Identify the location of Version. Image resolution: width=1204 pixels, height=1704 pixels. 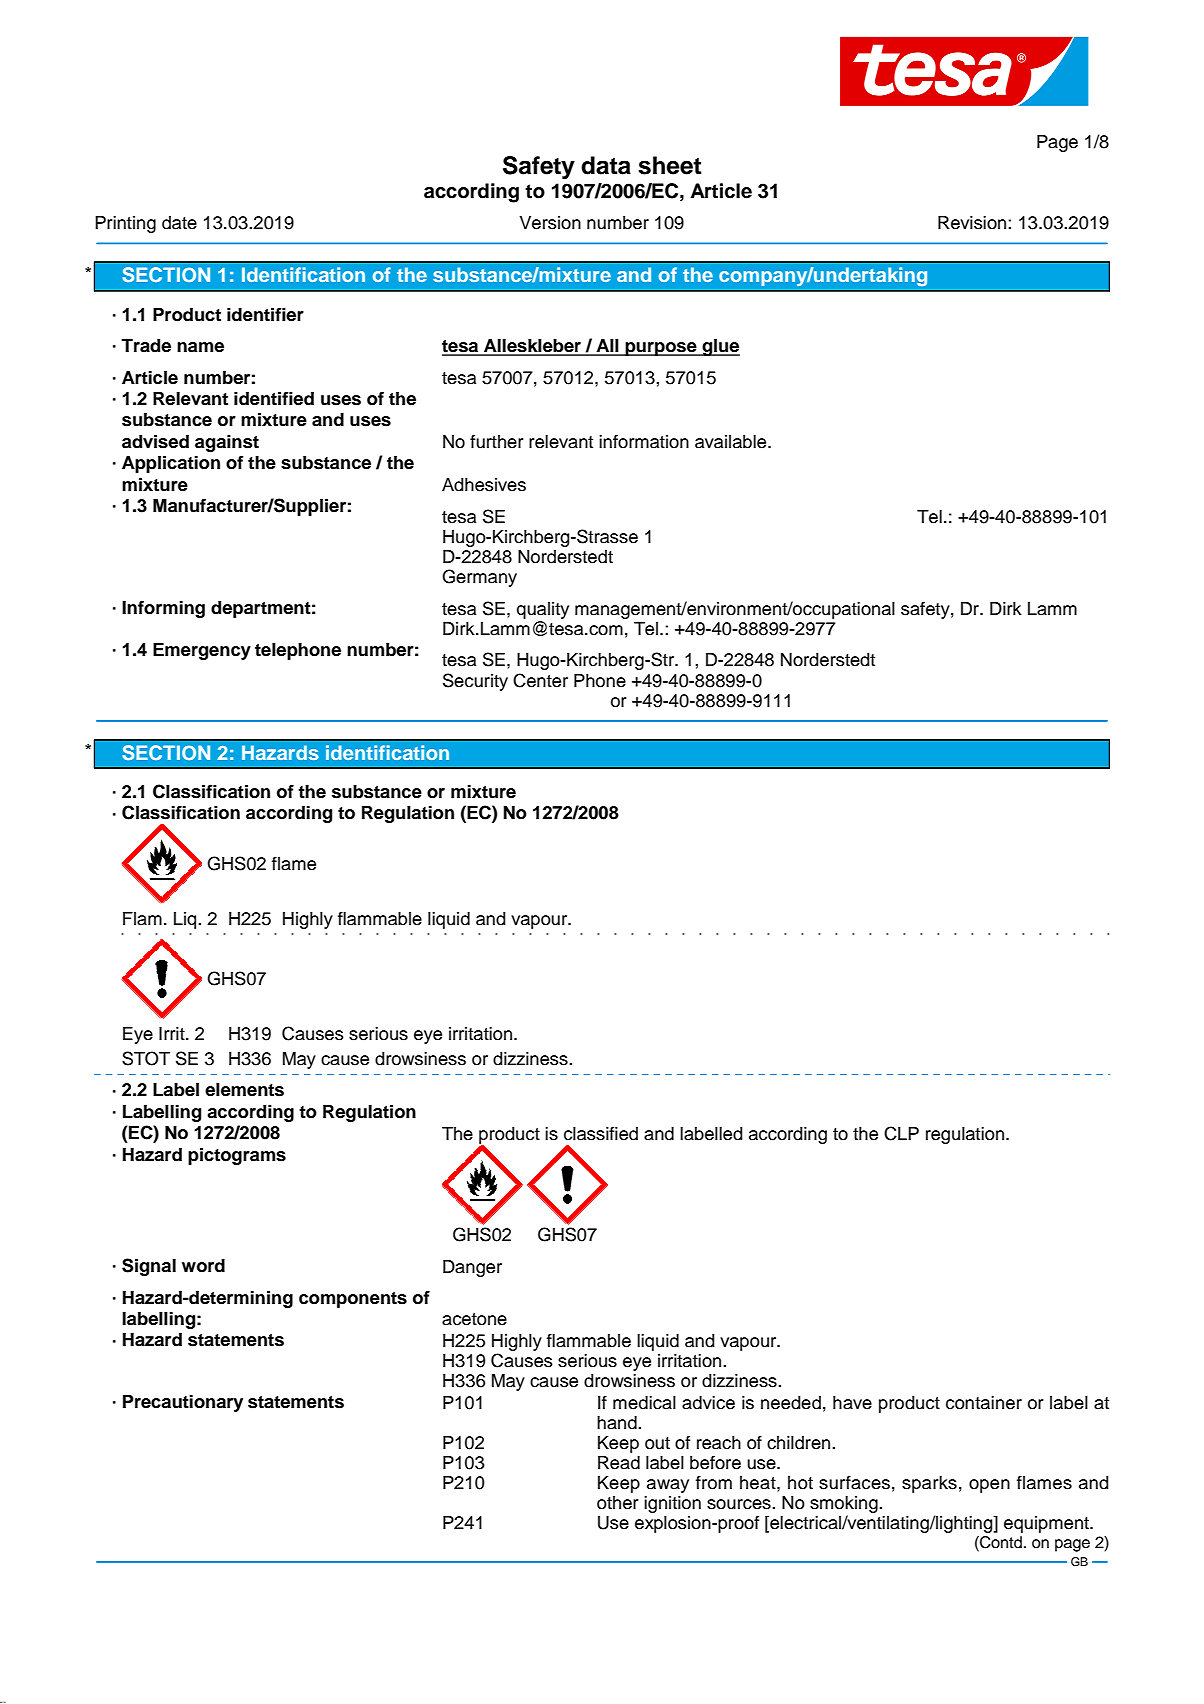
(550, 223).
